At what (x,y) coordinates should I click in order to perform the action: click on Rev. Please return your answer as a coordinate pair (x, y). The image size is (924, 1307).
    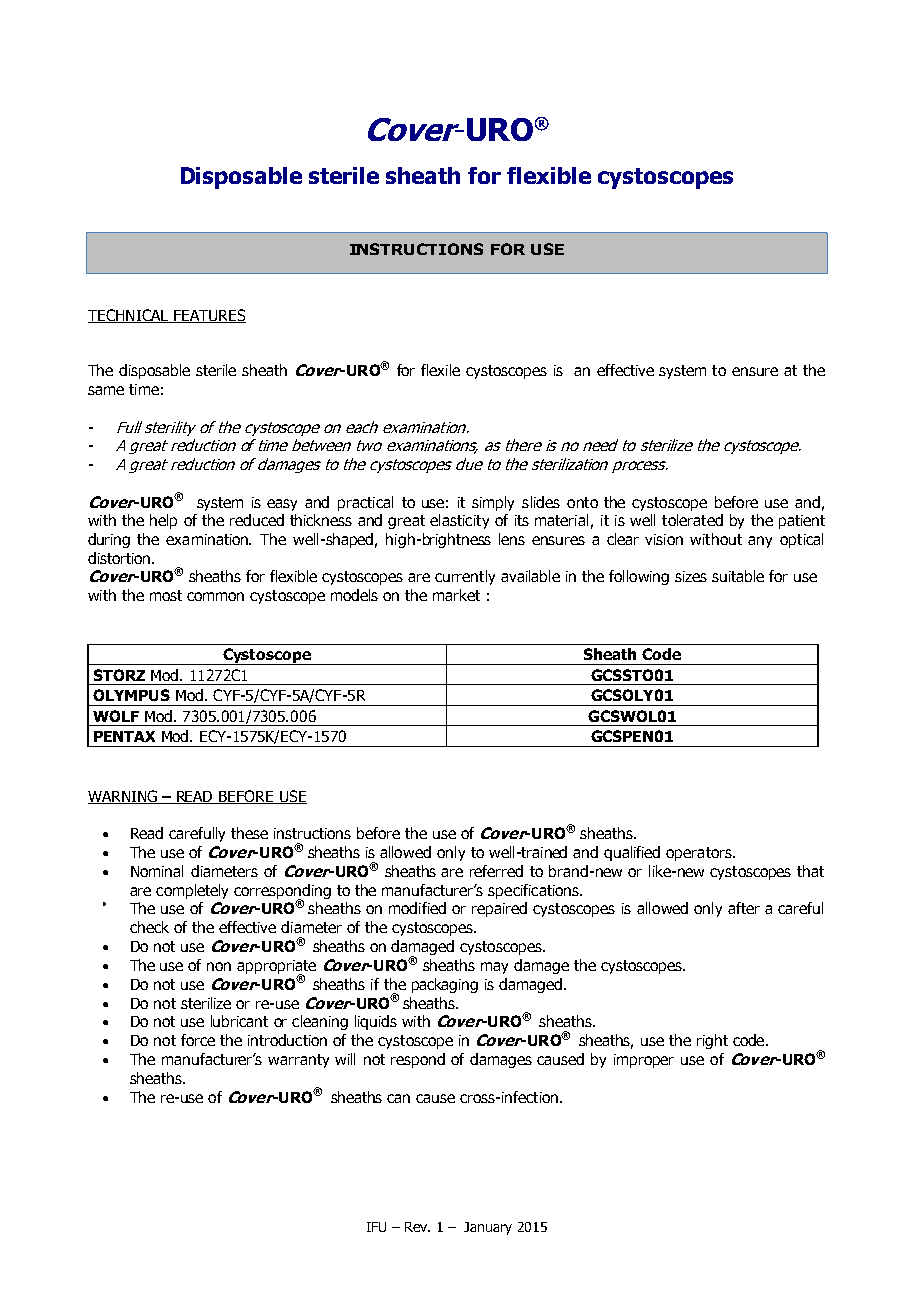
    Looking at the image, I should click on (417, 1227).
